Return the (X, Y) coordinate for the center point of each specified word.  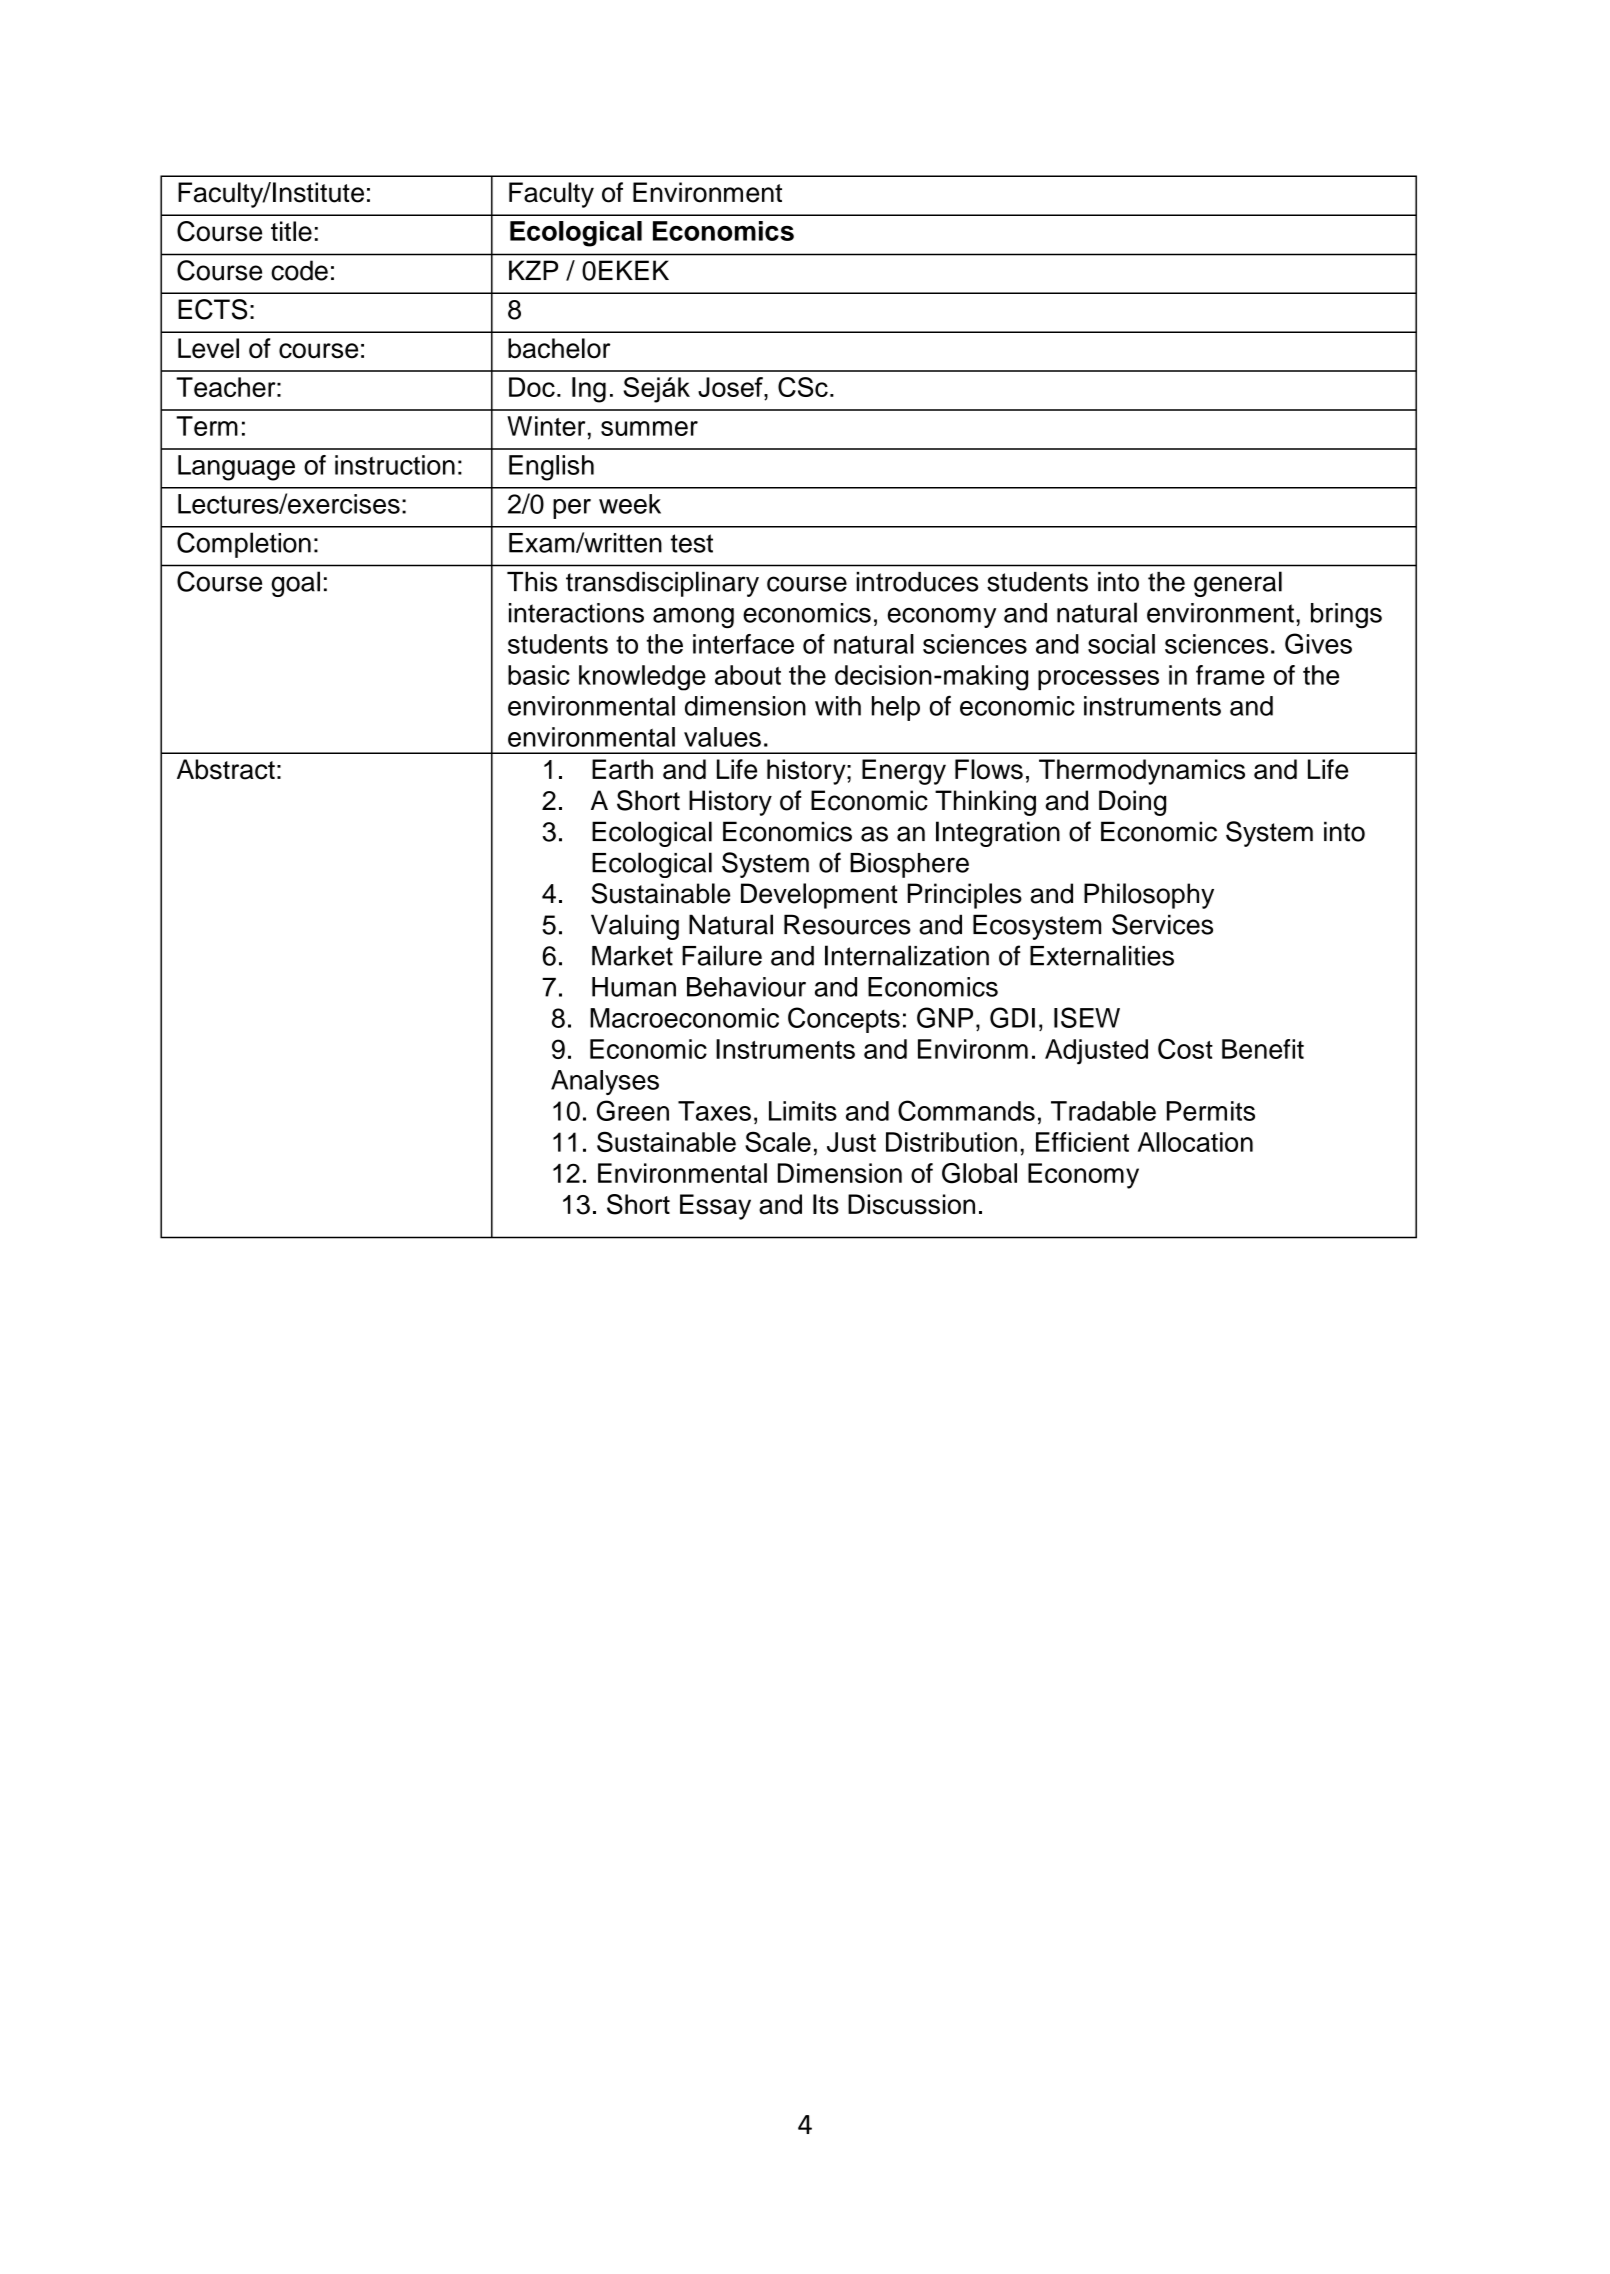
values (722, 737)
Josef (731, 387)
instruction (395, 465)
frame (1230, 675)
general (1238, 584)
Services (1162, 924)
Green (633, 1110)
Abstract (226, 769)
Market (632, 956)
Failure (722, 955)
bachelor (559, 348)
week (630, 504)
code (299, 270)
